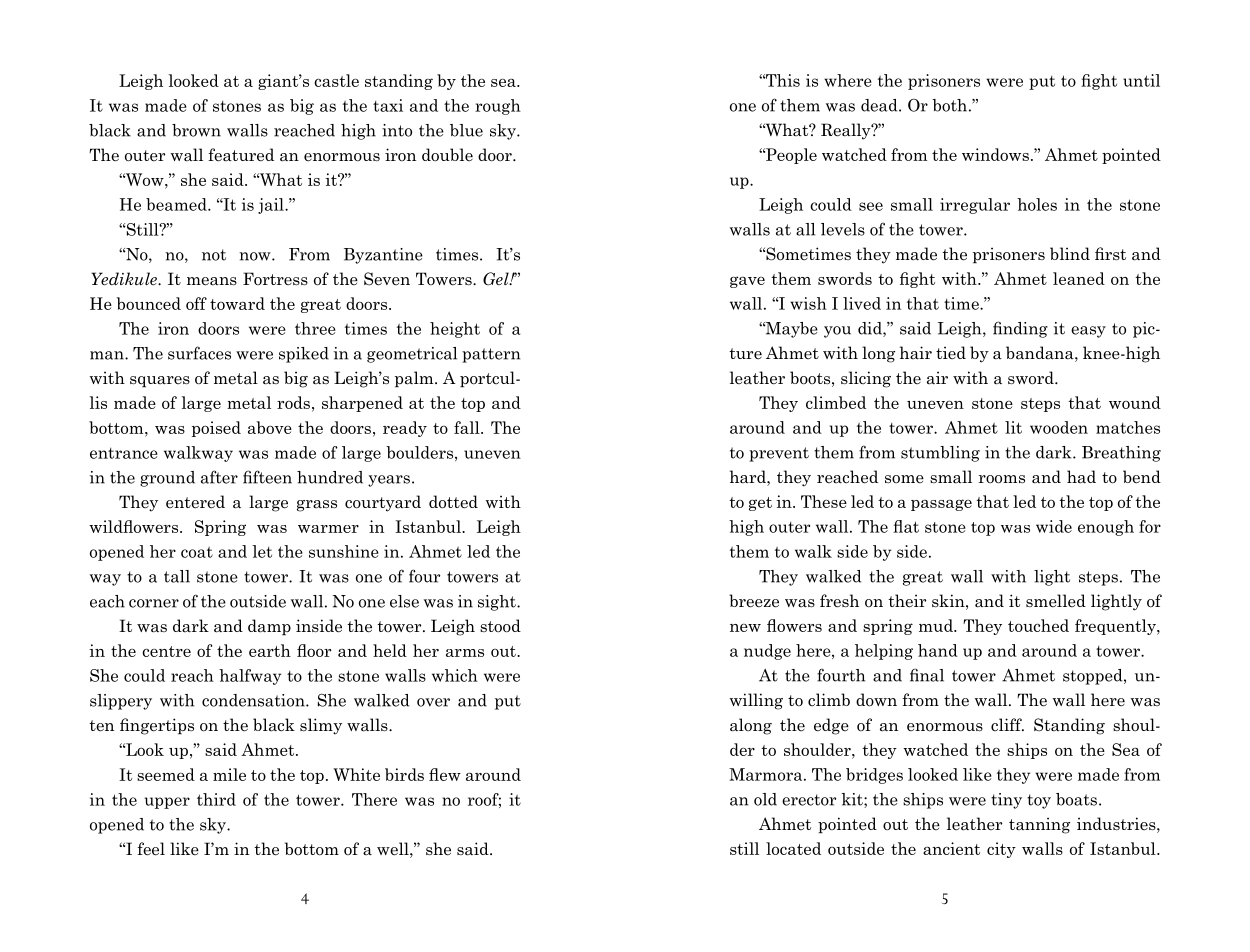 The image size is (1250, 952). Describe the element at coordinates (497, 279) in the screenshot. I see `Gel` at that location.
